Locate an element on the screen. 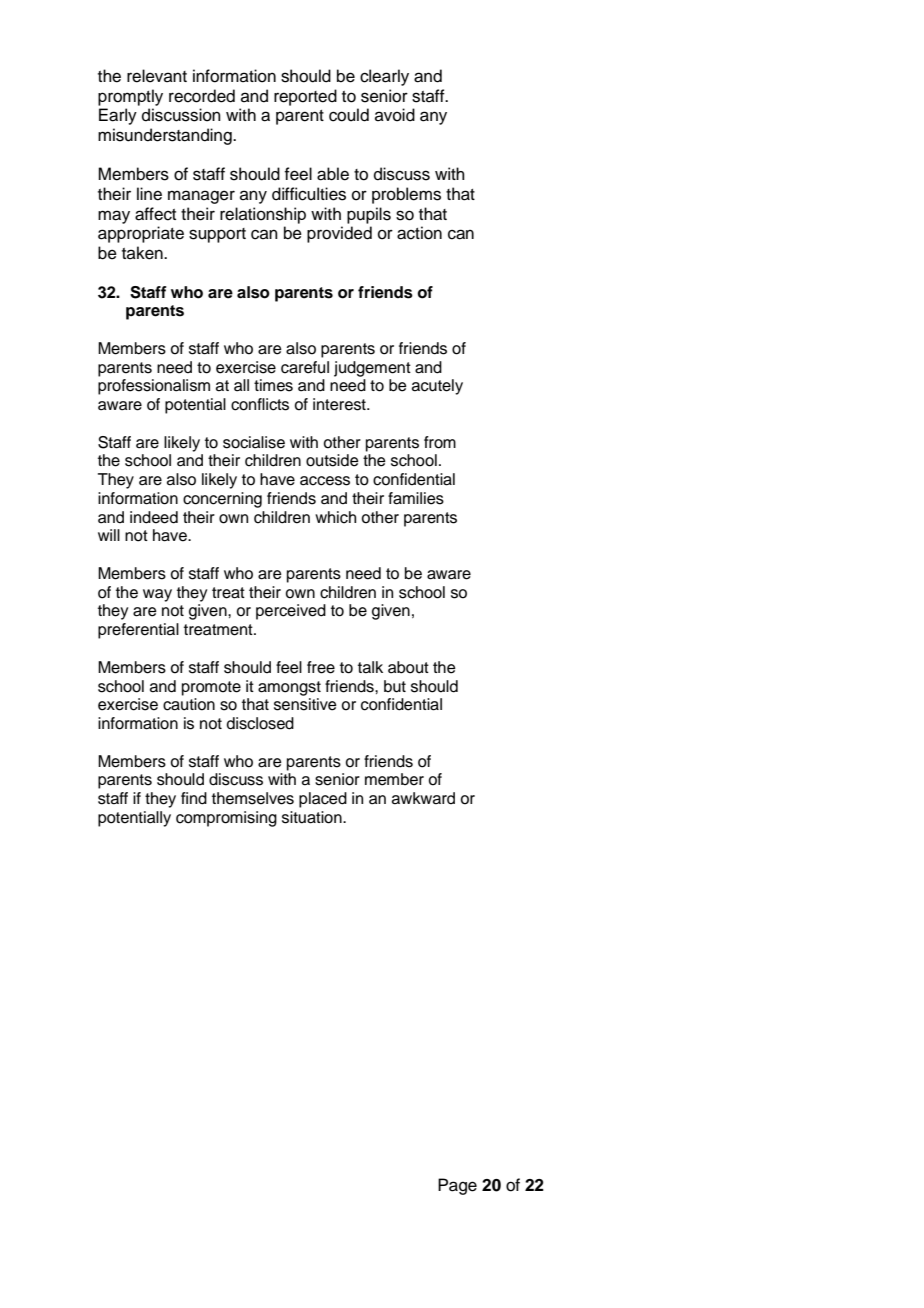  socialise is located at coordinates (254, 442).
